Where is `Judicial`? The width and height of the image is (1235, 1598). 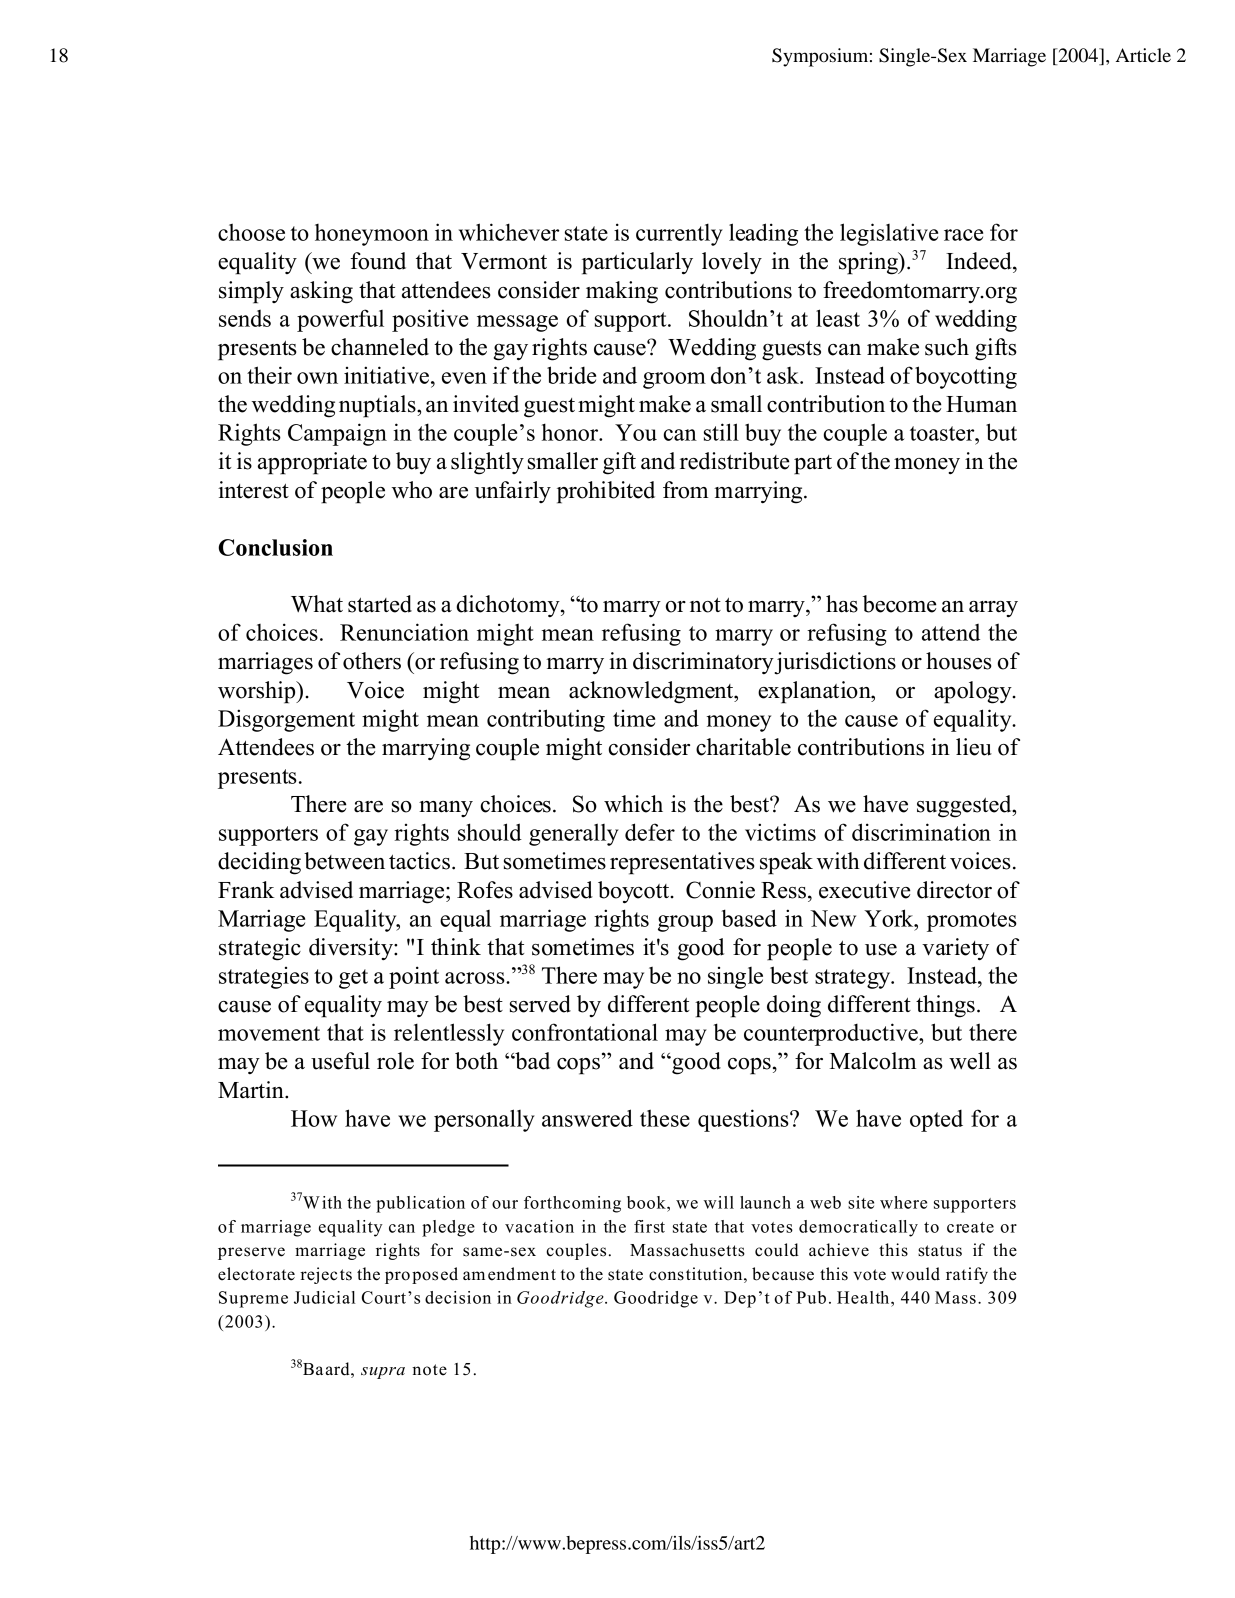 Judicial is located at coordinates (324, 1297).
